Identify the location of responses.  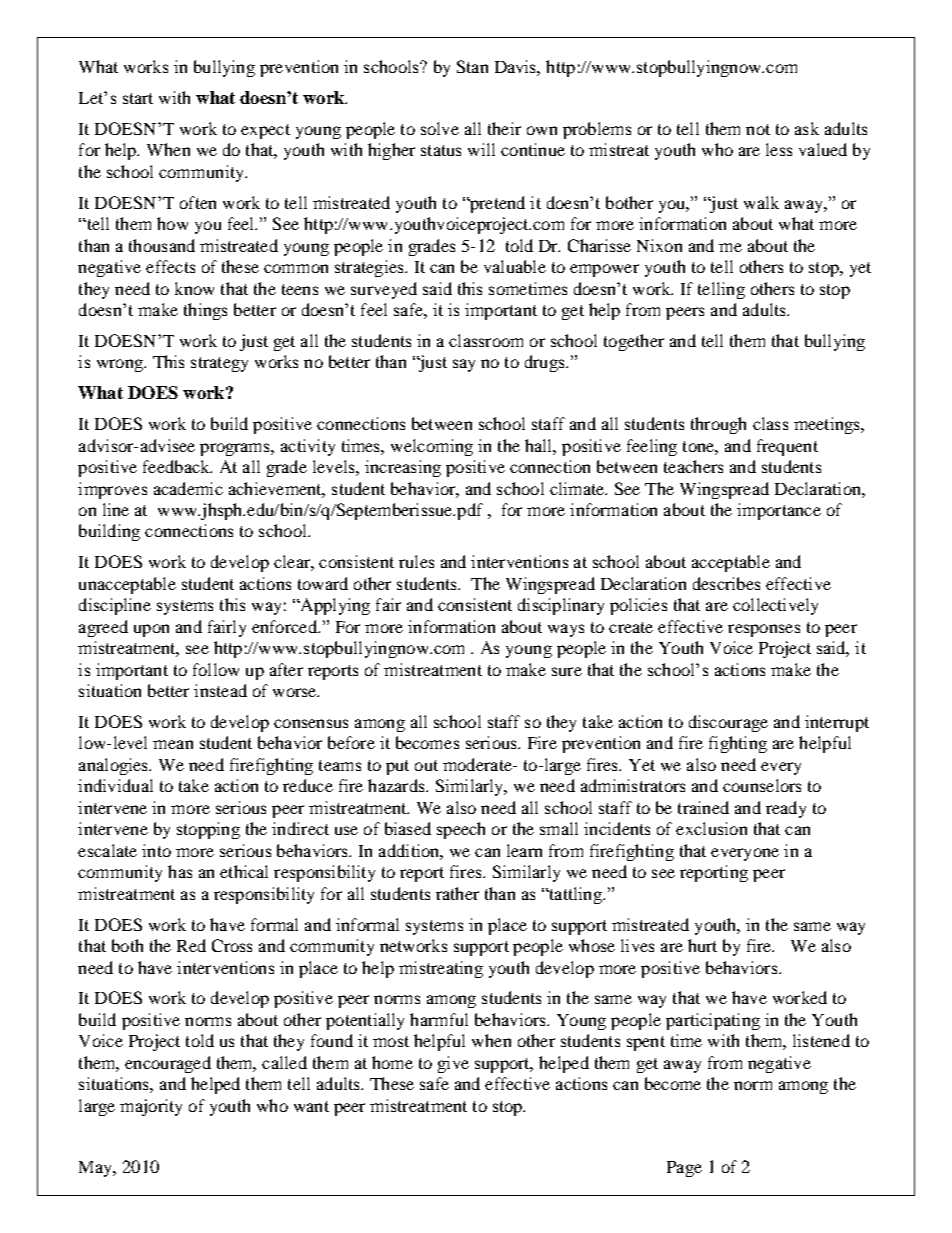
(764, 630).
